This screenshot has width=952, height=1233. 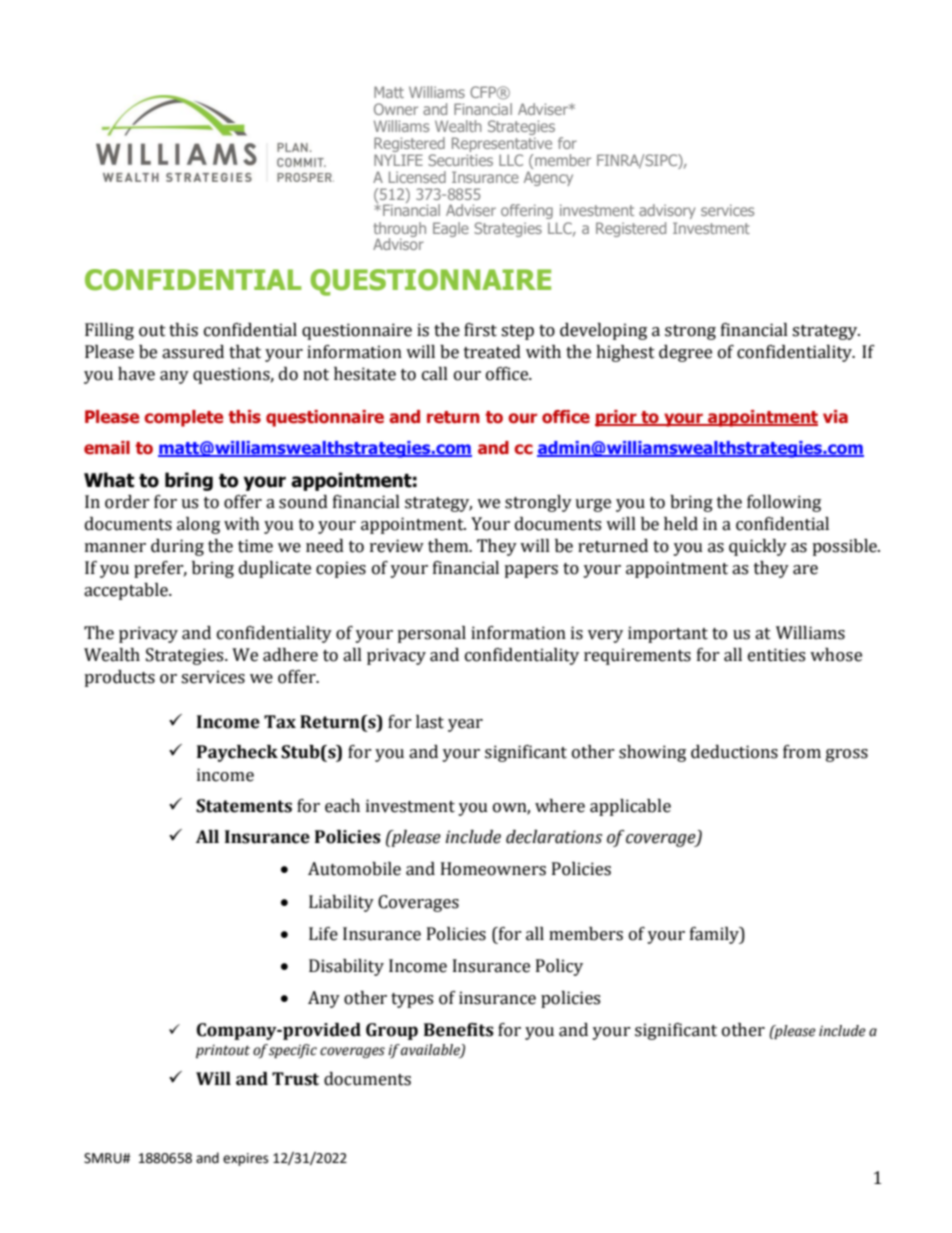 What do you see at coordinates (548, 178) in the screenshot?
I see `Agency` at bounding box center [548, 178].
